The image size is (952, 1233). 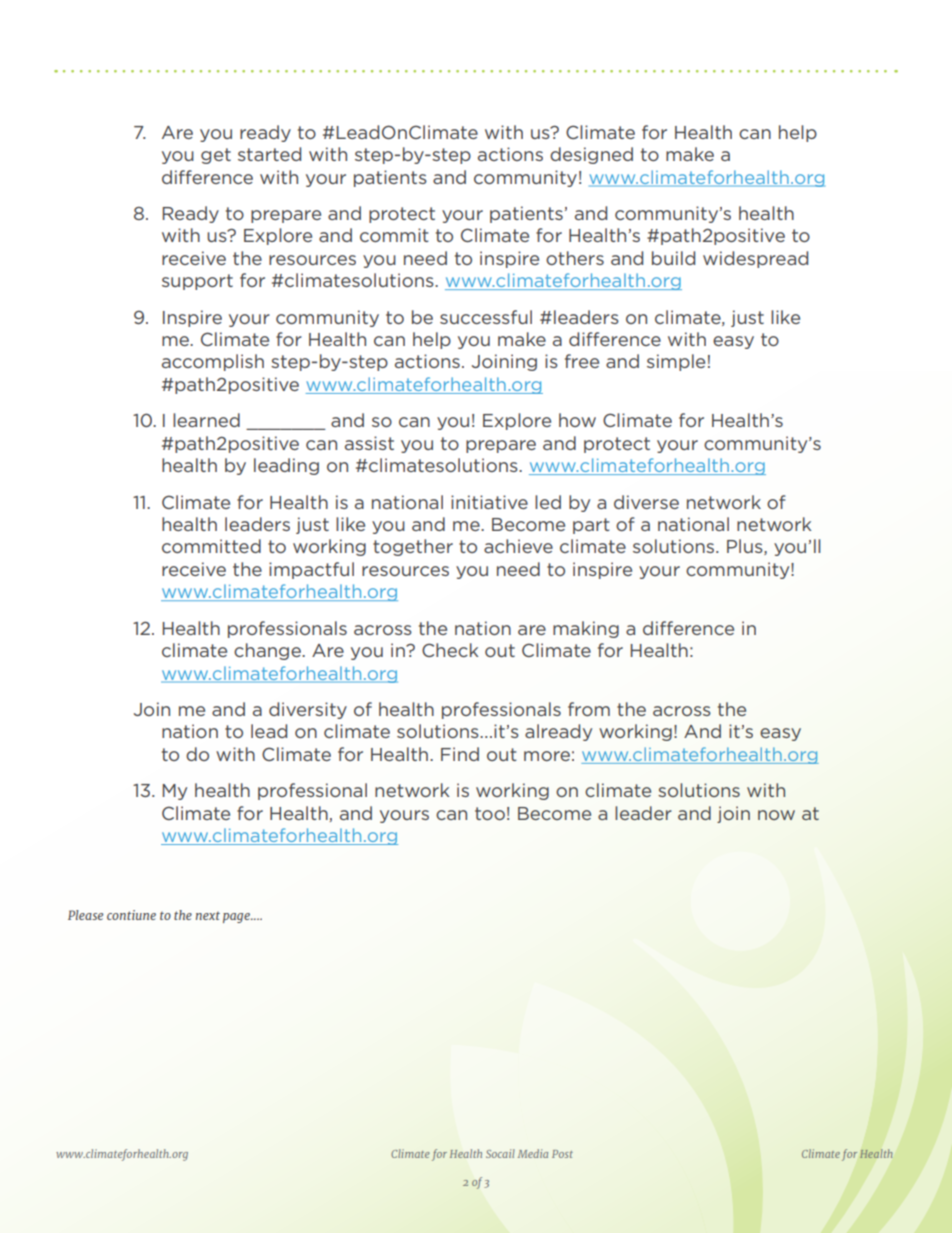 What do you see at coordinates (489, 502) in the screenshot?
I see `initiative` at bounding box center [489, 502].
